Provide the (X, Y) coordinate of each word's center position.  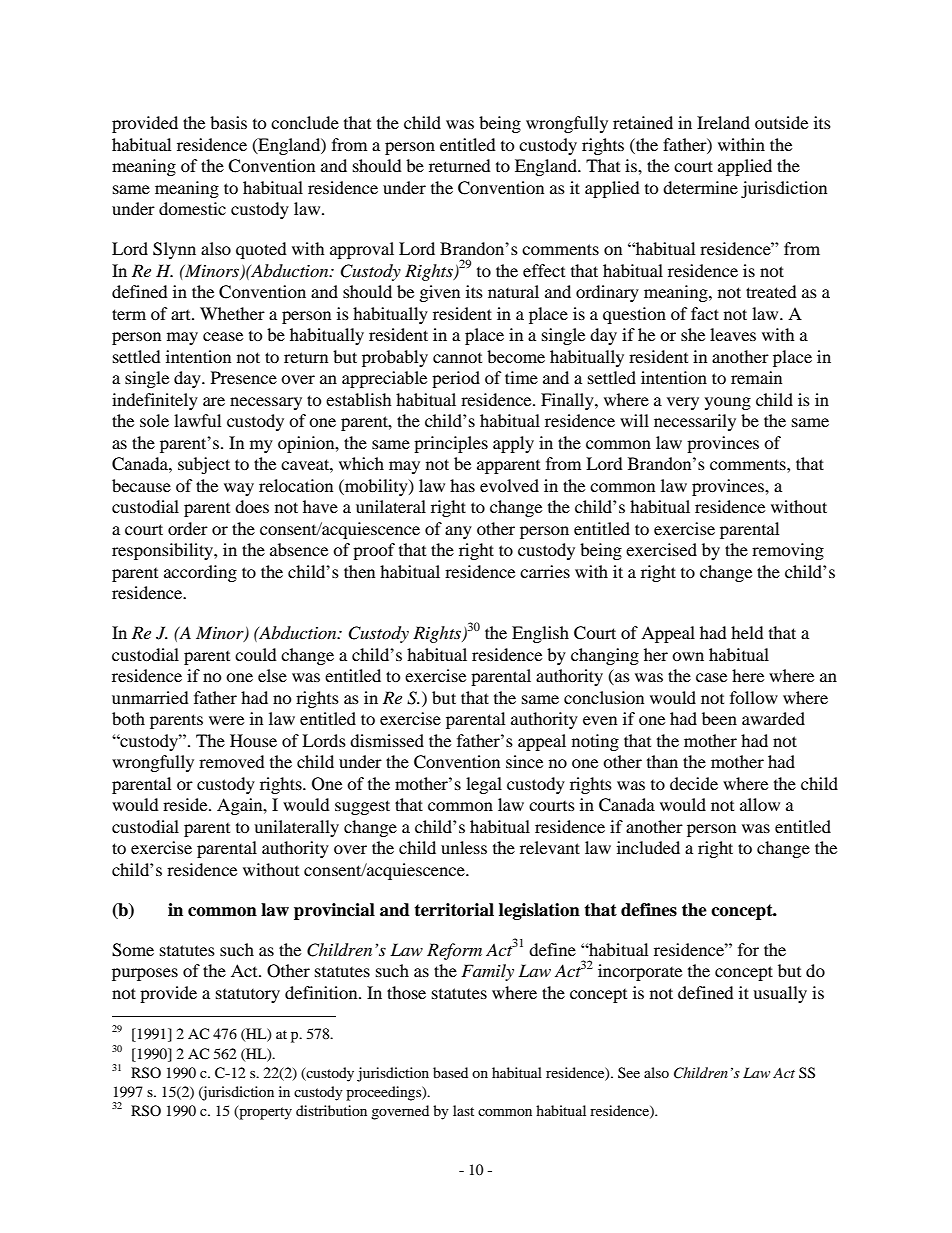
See (629, 1072)
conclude (305, 122)
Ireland (723, 122)
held (747, 632)
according (200, 573)
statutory (248, 995)
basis (228, 122)
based (450, 1072)
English (540, 634)
